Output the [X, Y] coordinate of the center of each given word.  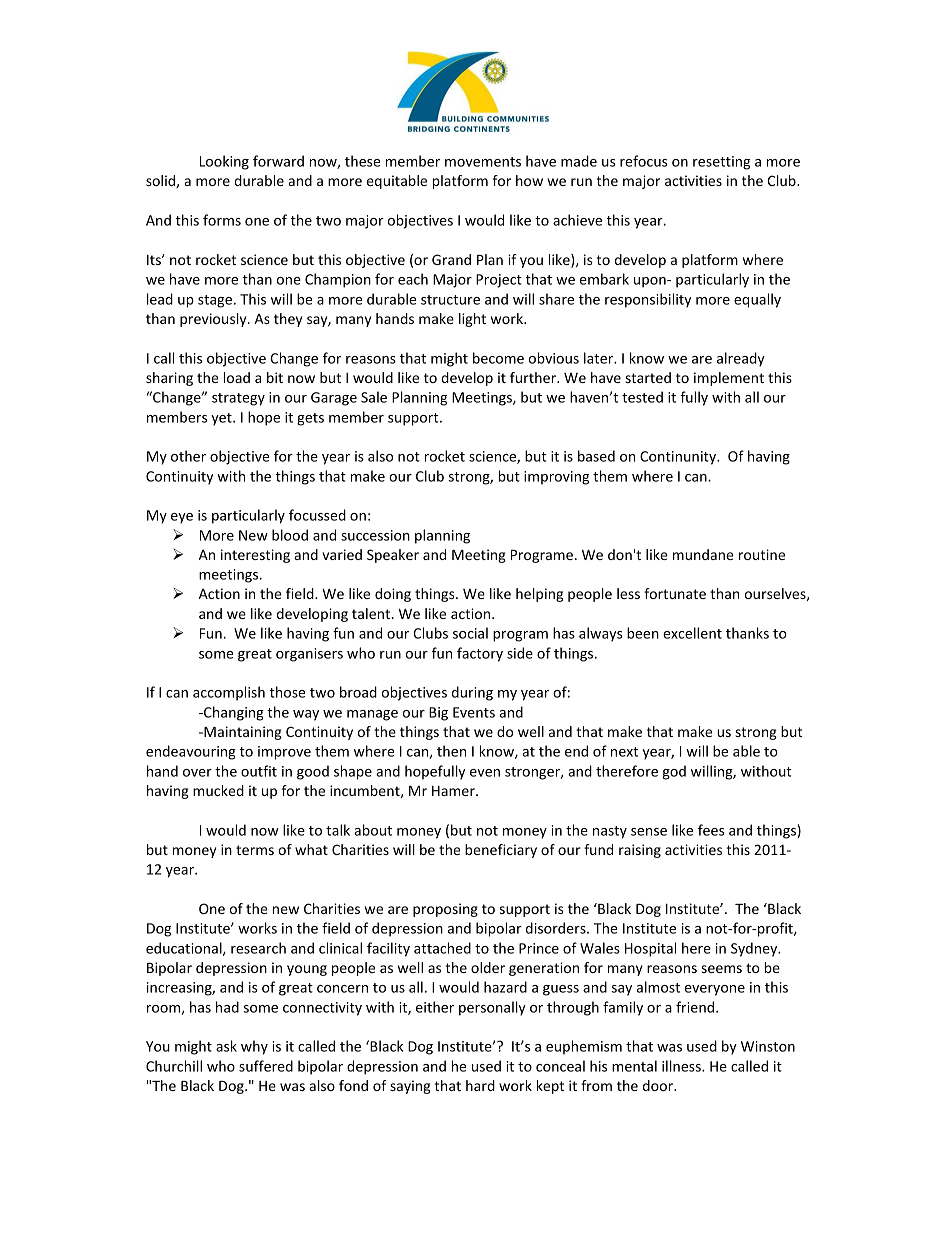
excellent [692, 633]
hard [480, 1085]
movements [483, 162]
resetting [721, 163]
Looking [224, 162]
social [470, 633]
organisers [309, 655]
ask [226, 1046]
